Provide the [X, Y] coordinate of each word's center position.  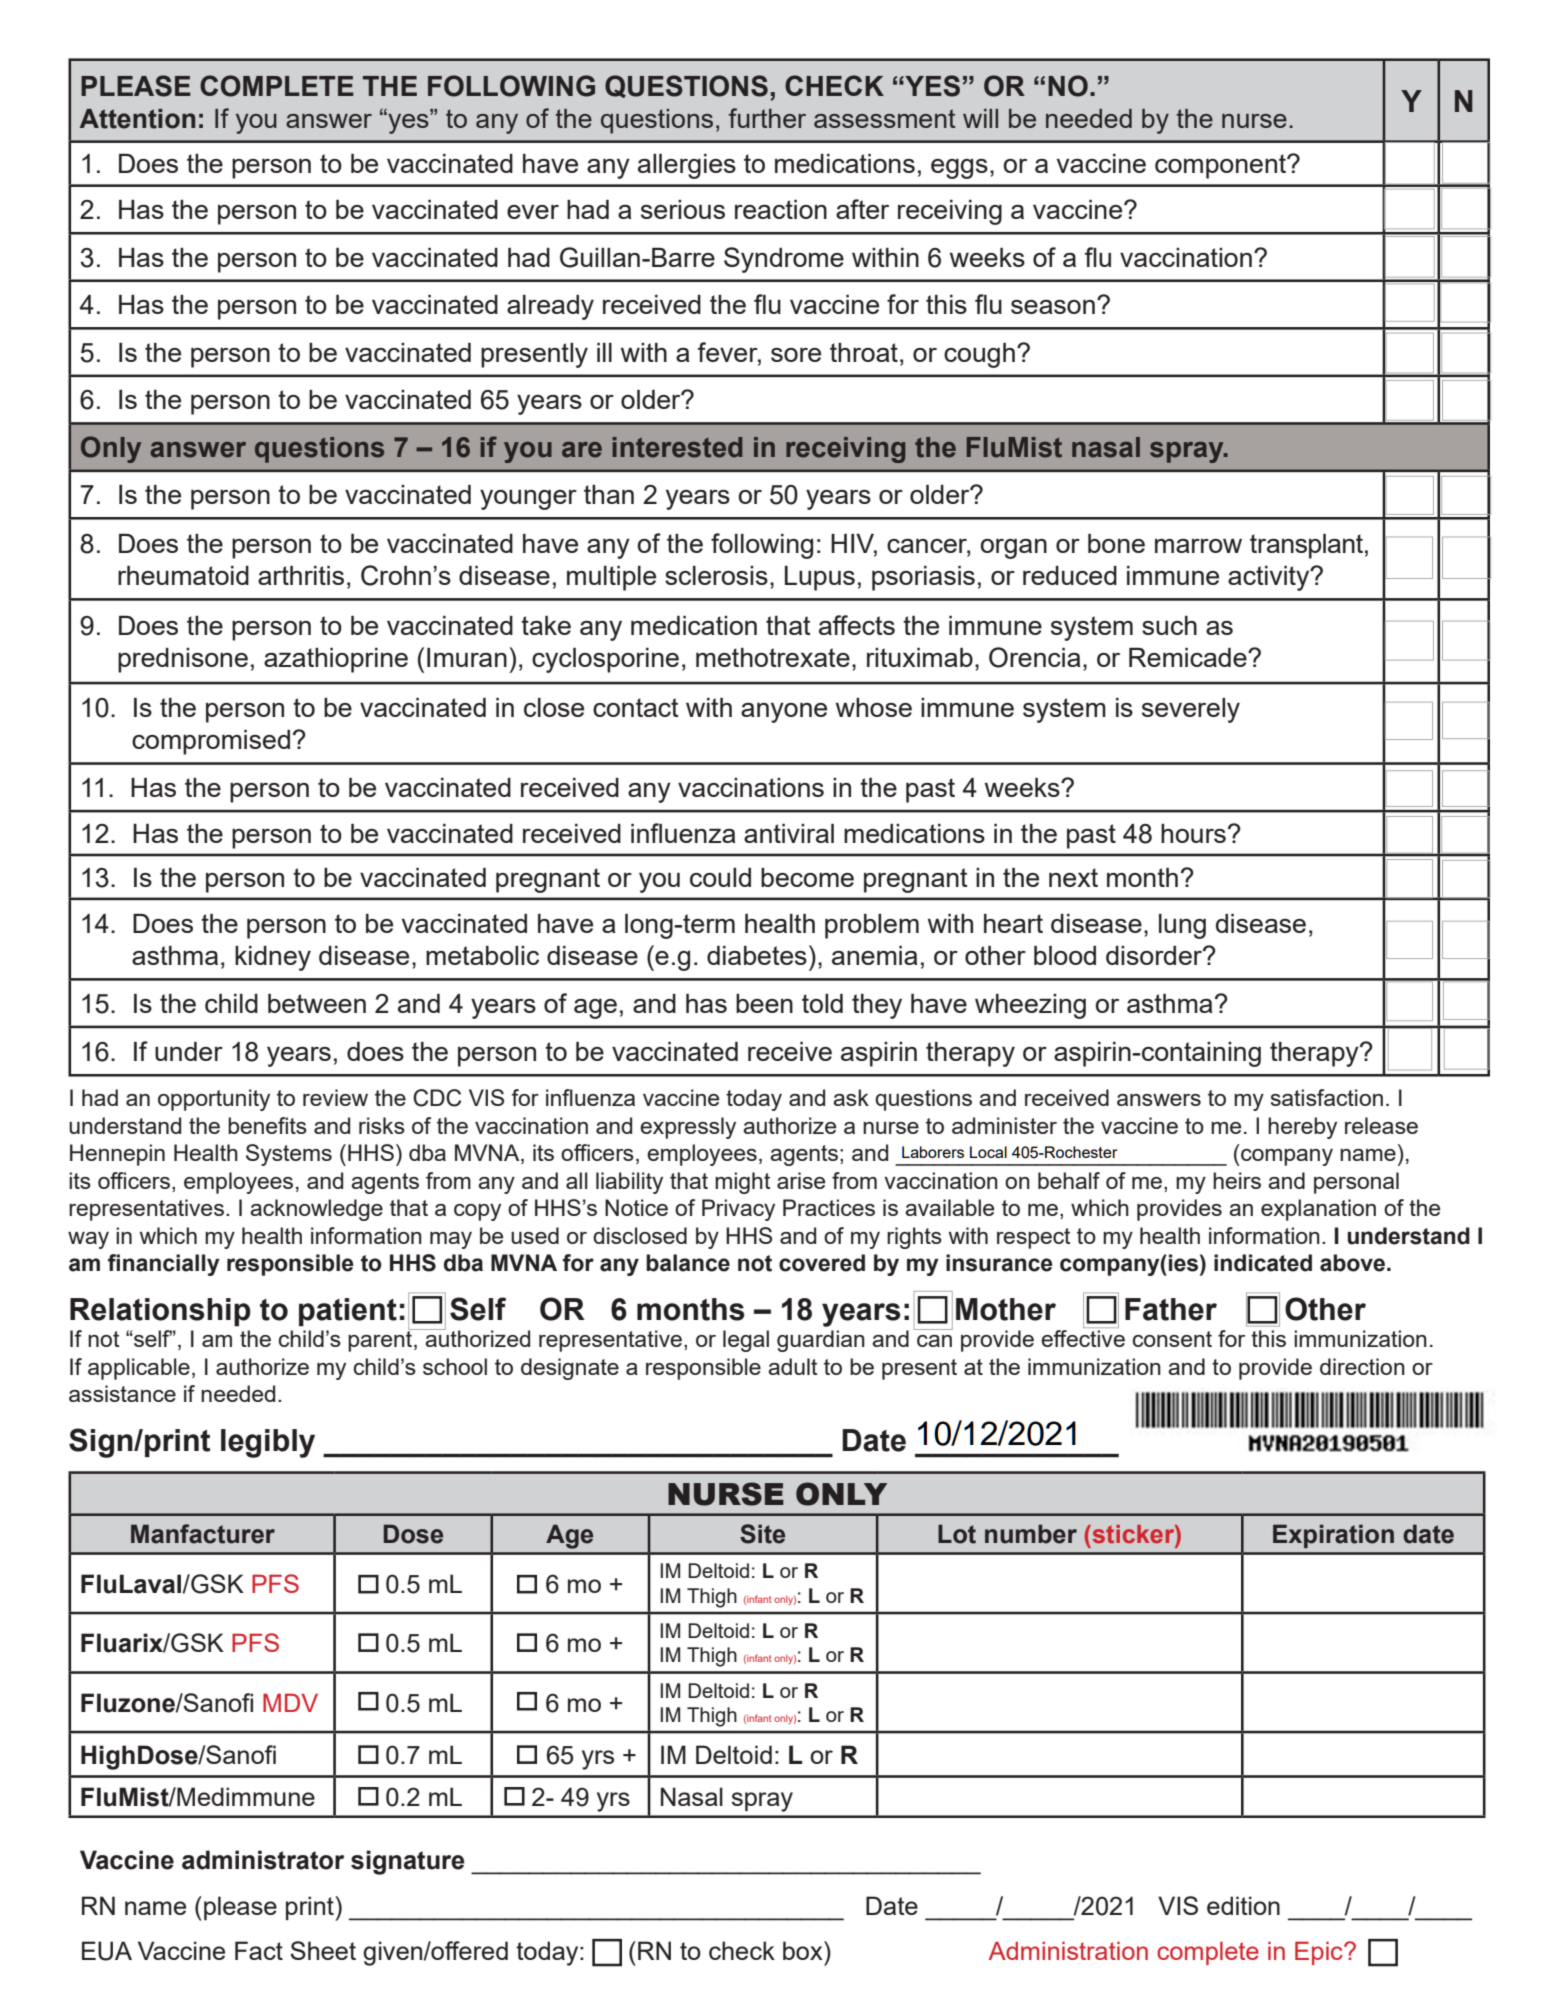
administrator [263, 1860]
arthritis [301, 575]
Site [762, 1534]
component [1222, 166]
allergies [687, 166]
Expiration [1333, 1536]
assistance [122, 1393]
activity [1270, 578]
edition [1243, 1905]
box [804, 1950]
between [317, 1003]
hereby [1302, 1128]
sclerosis [716, 575]
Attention [137, 119]
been [764, 1003]
